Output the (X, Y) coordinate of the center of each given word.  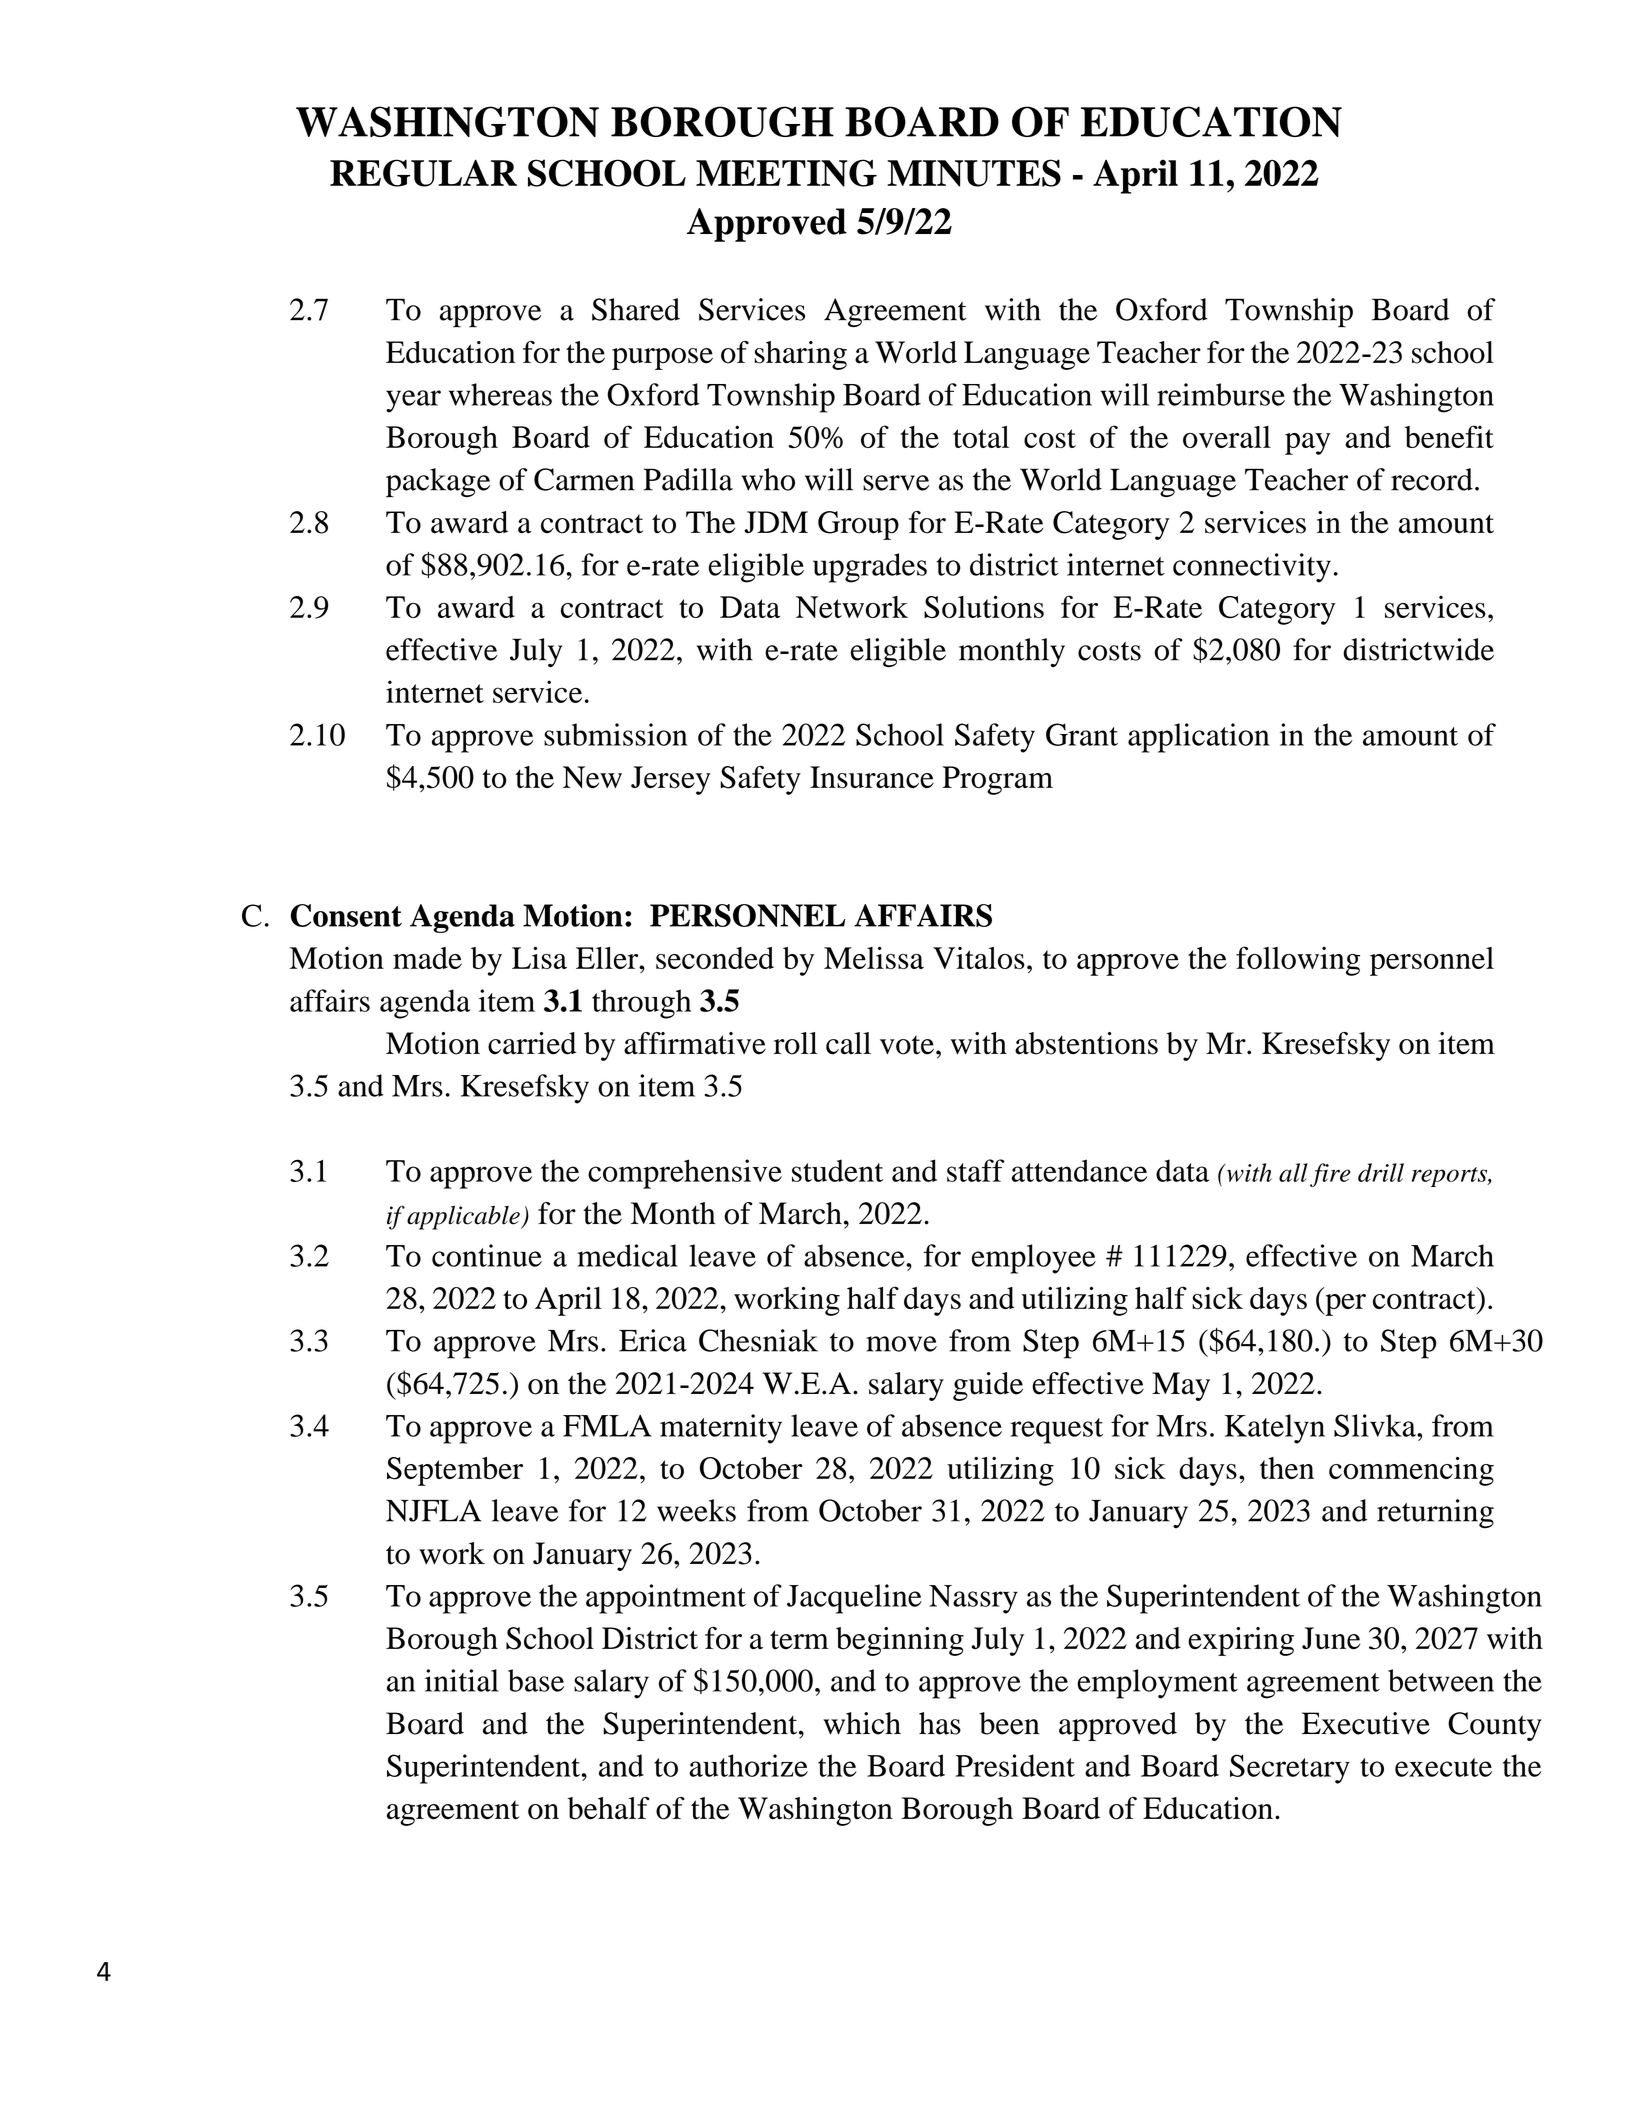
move (901, 1344)
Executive (1366, 1723)
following (1298, 961)
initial (462, 1680)
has (940, 1723)
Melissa (874, 957)
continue (487, 1255)
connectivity (1252, 568)
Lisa (539, 957)
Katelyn (1275, 1429)
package (438, 483)
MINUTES (974, 173)
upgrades (870, 568)
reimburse (1221, 394)
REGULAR (423, 173)
